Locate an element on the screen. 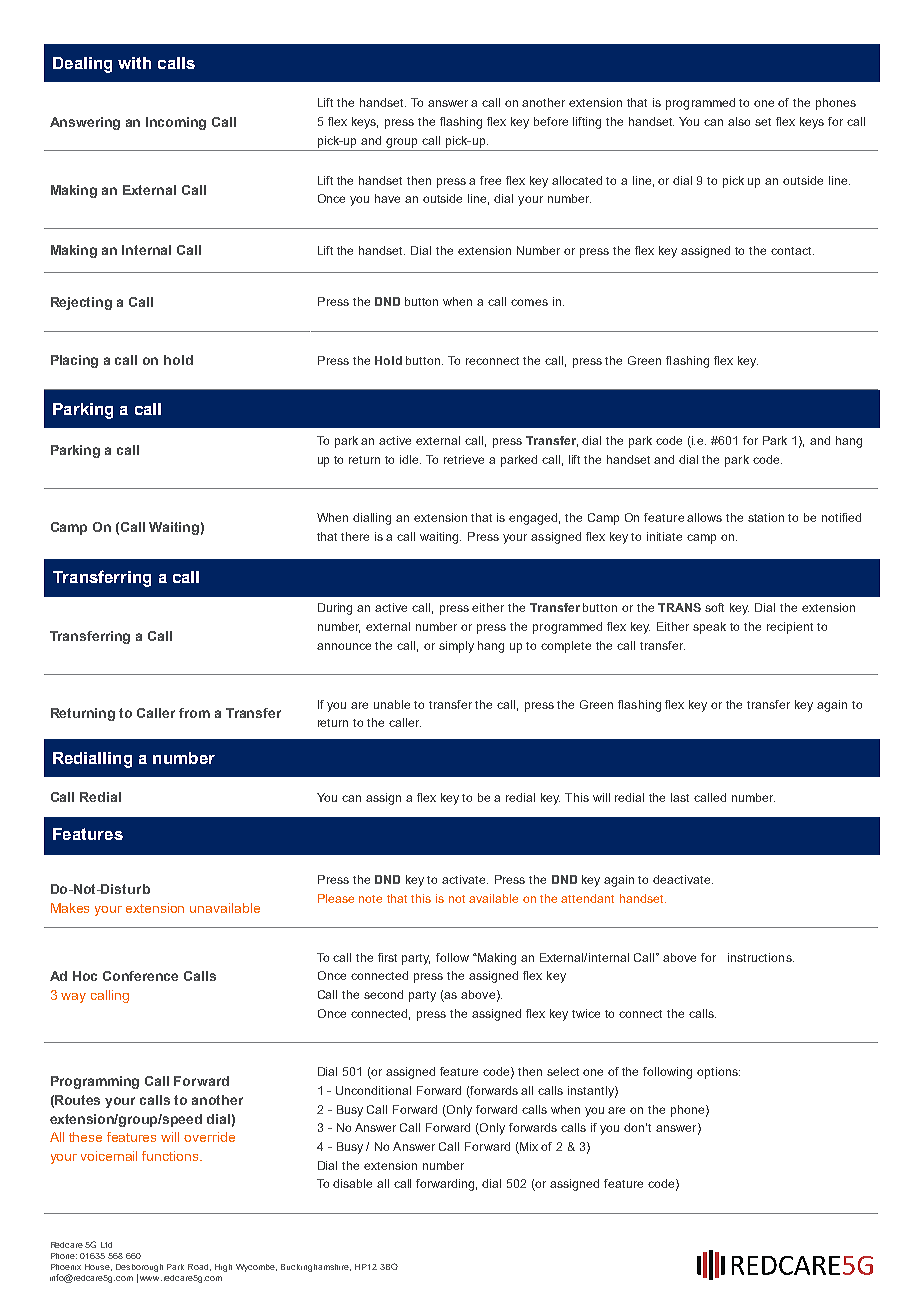 This screenshot has width=924, height=1308. Ltd is located at coordinates (106, 1245).
